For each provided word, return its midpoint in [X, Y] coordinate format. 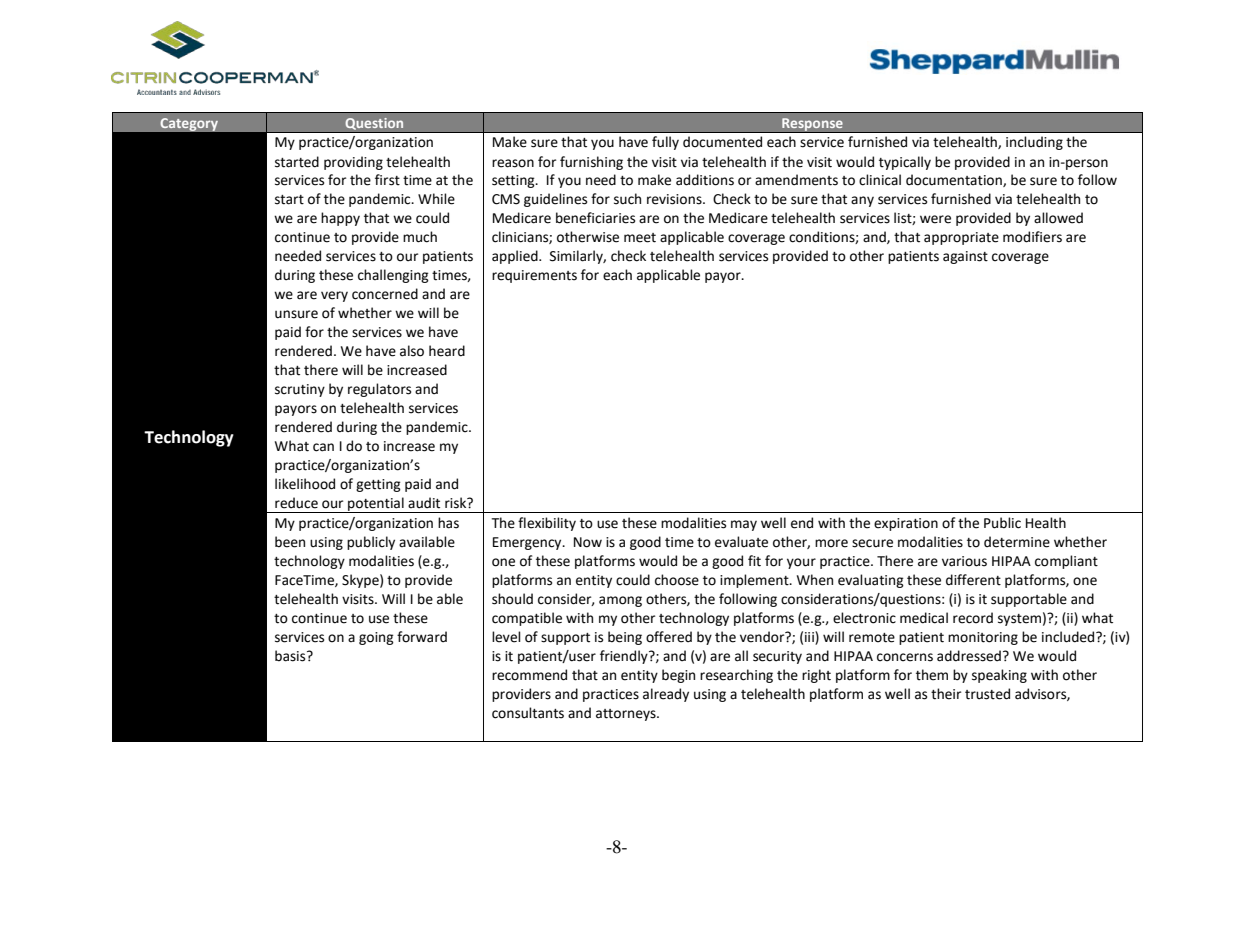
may [744, 525]
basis [291, 656]
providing [353, 163]
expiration [906, 524]
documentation [955, 180]
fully [665, 143]
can [323, 447]
